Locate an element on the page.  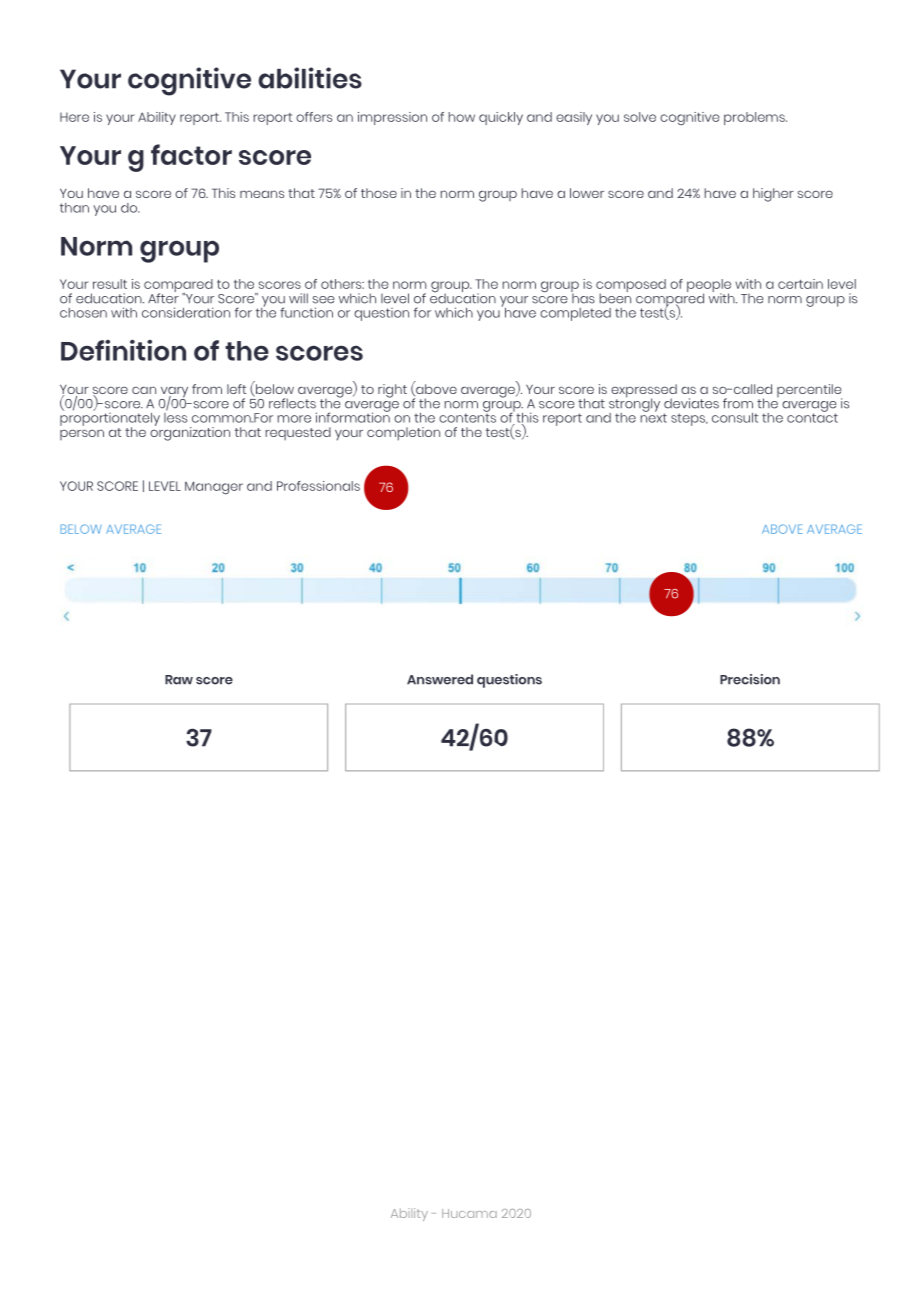
Answered is located at coordinates (440, 679).
